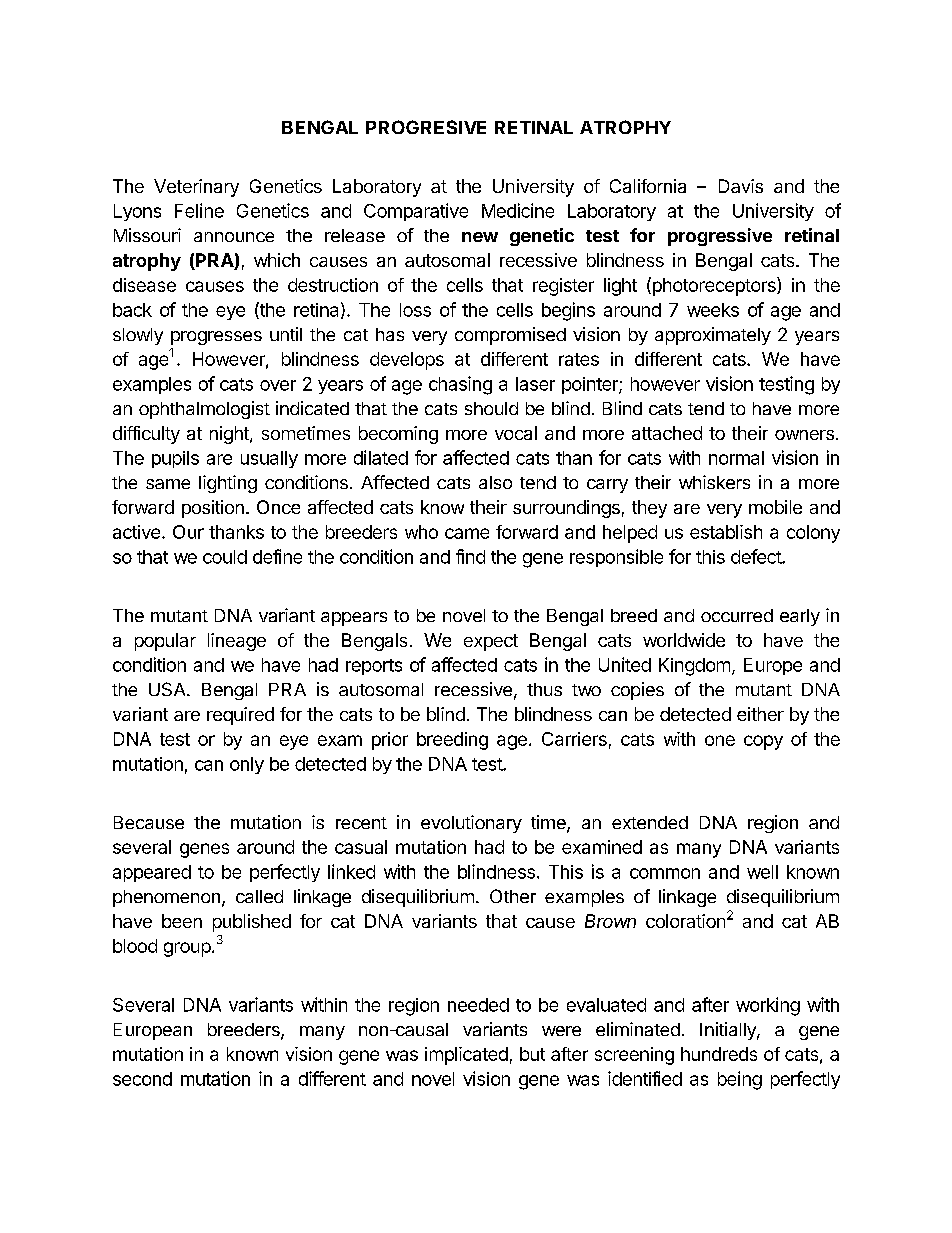 This screenshot has width=952, height=1233. I want to click on ophthalmologist, so click(204, 410).
